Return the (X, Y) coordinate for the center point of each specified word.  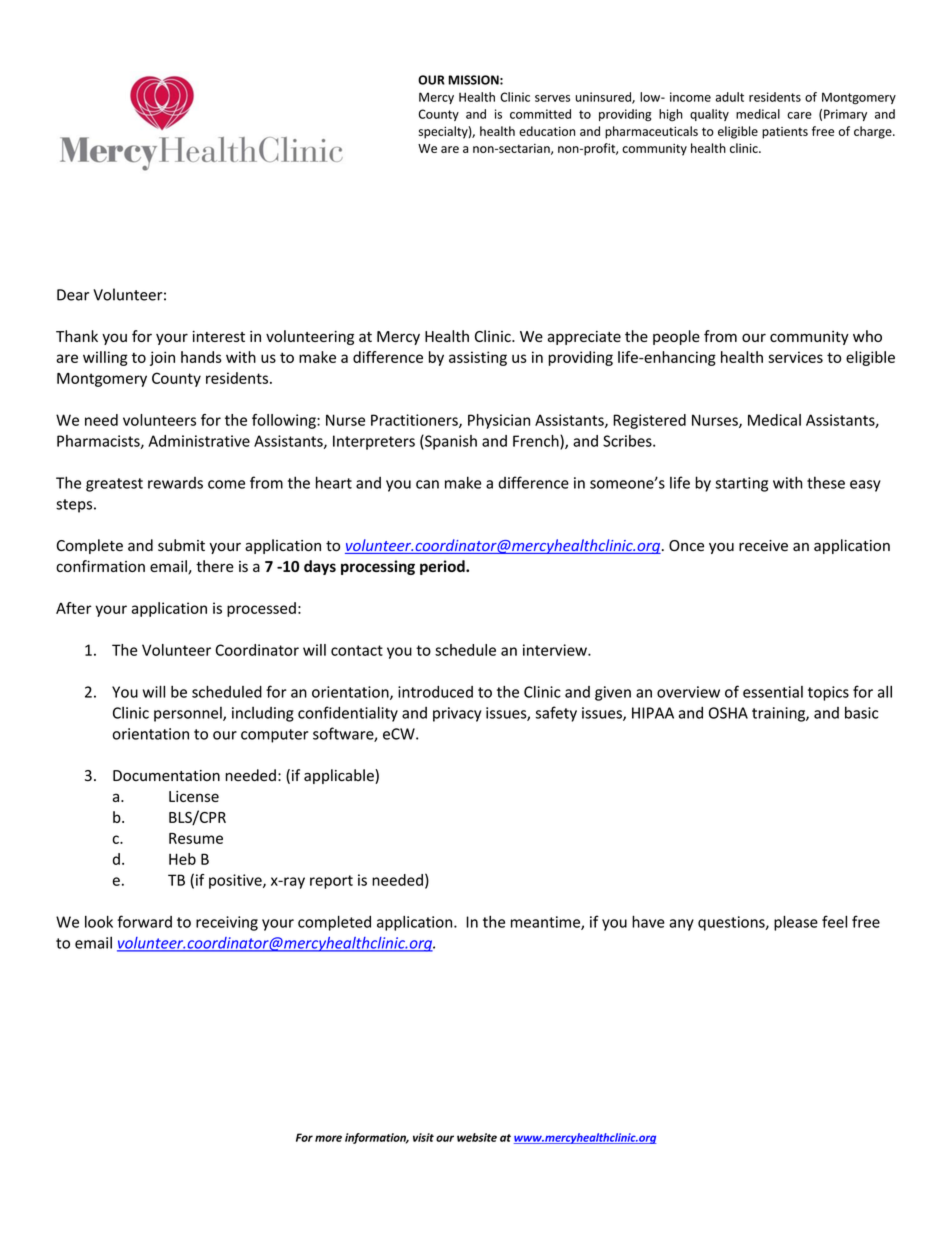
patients (785, 133)
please (796, 923)
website (477, 1137)
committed (540, 114)
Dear (73, 295)
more (328, 1138)
